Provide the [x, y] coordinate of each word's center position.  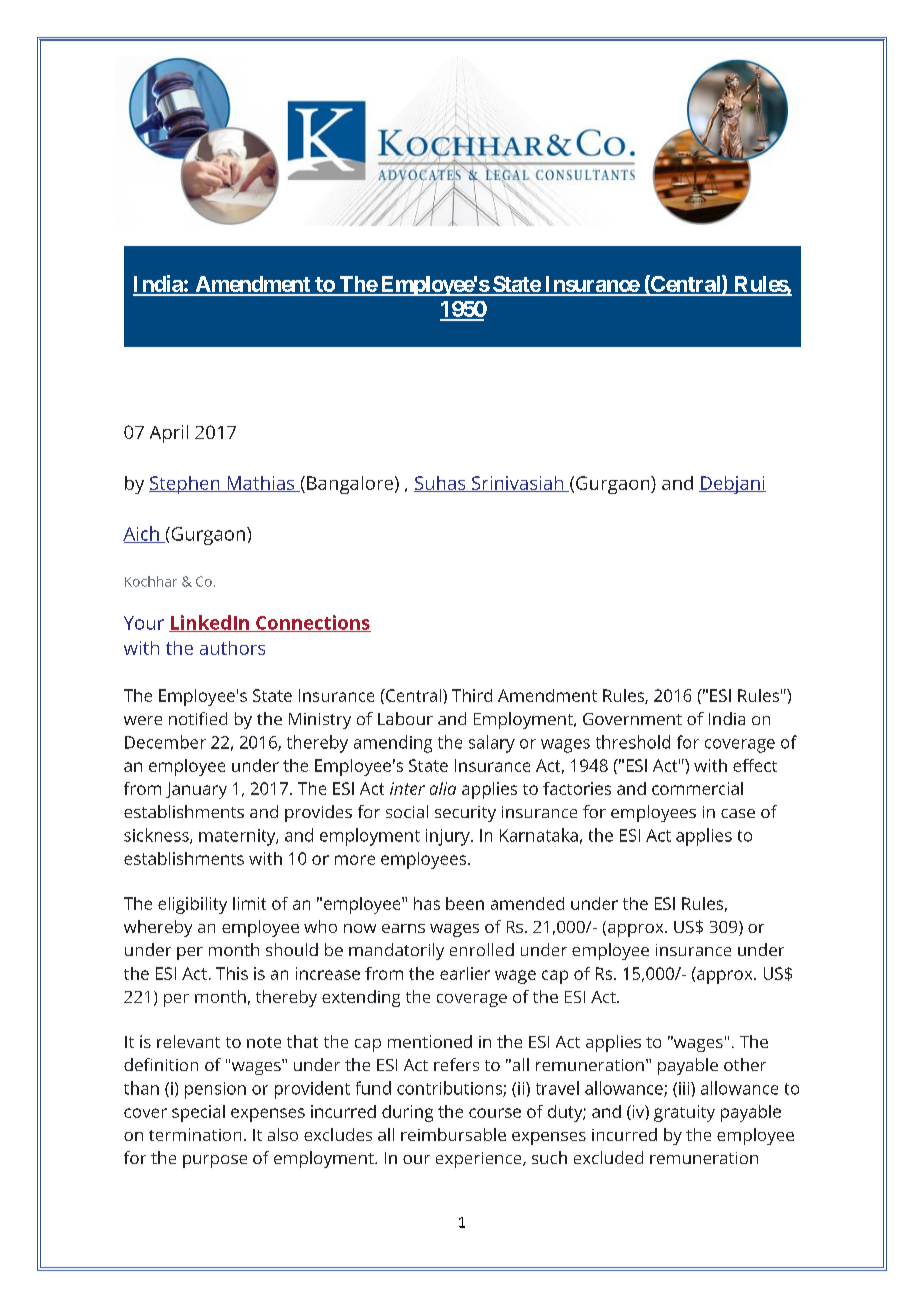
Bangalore [350, 485]
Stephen [185, 485]
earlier [465, 973]
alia [443, 788]
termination [195, 1134]
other [745, 1064]
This [232, 973]
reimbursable [453, 1134]
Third [472, 695]
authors [232, 648]
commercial [697, 788]
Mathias [261, 484]
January [196, 790]
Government [632, 719]
